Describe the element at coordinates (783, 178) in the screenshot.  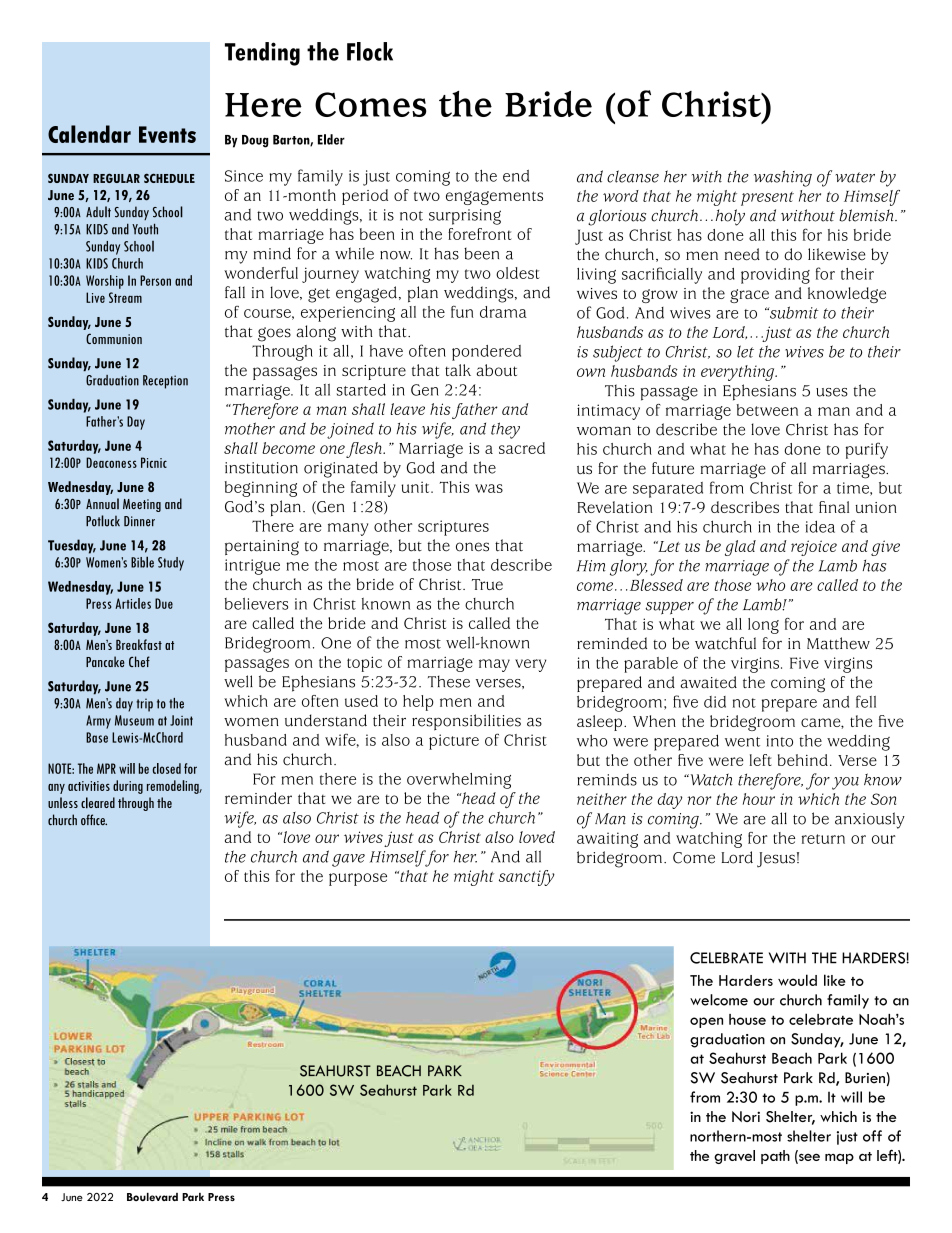
I see `washing` at that location.
